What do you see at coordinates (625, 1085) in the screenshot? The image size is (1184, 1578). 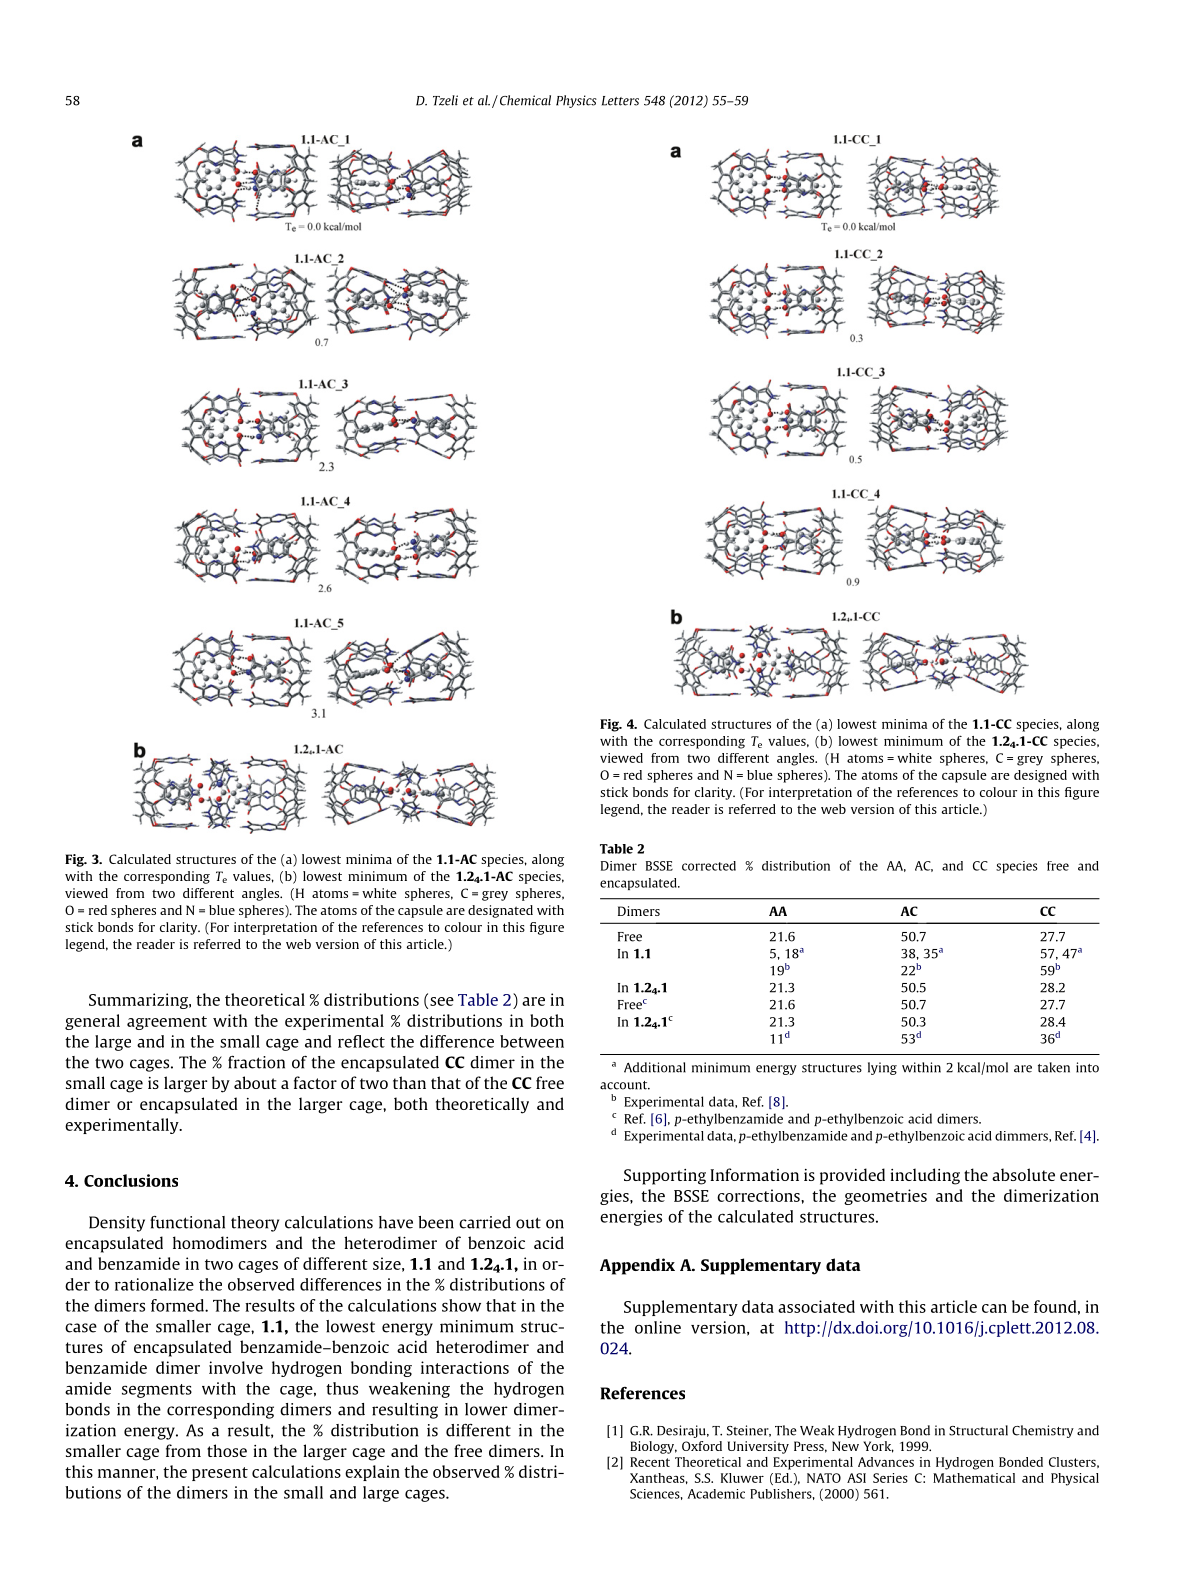 I see `account` at bounding box center [625, 1085].
